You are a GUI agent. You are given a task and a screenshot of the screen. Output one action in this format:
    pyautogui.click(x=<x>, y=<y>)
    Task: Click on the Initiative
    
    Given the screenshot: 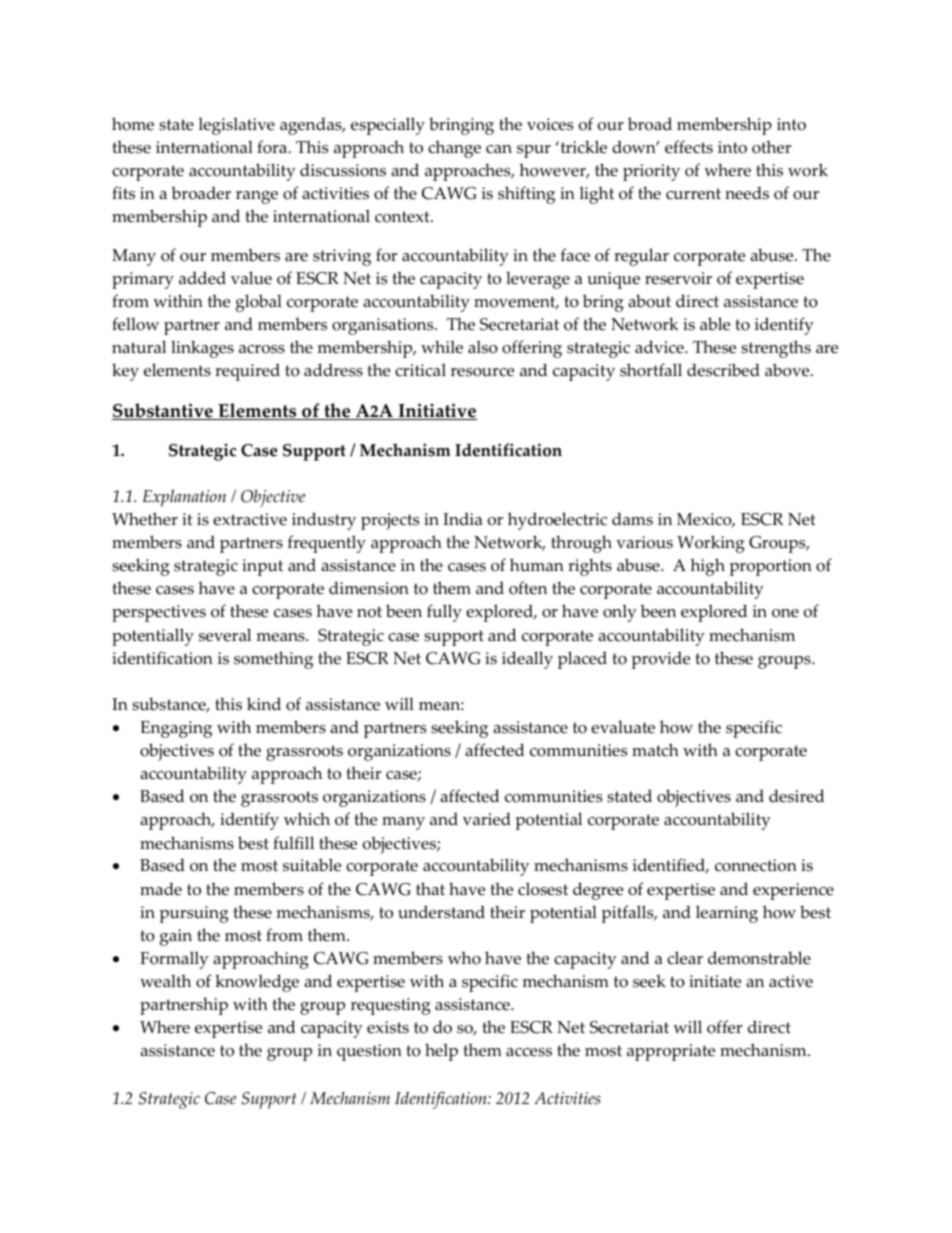 What is the action you would take?
    pyautogui.click(x=436, y=411)
